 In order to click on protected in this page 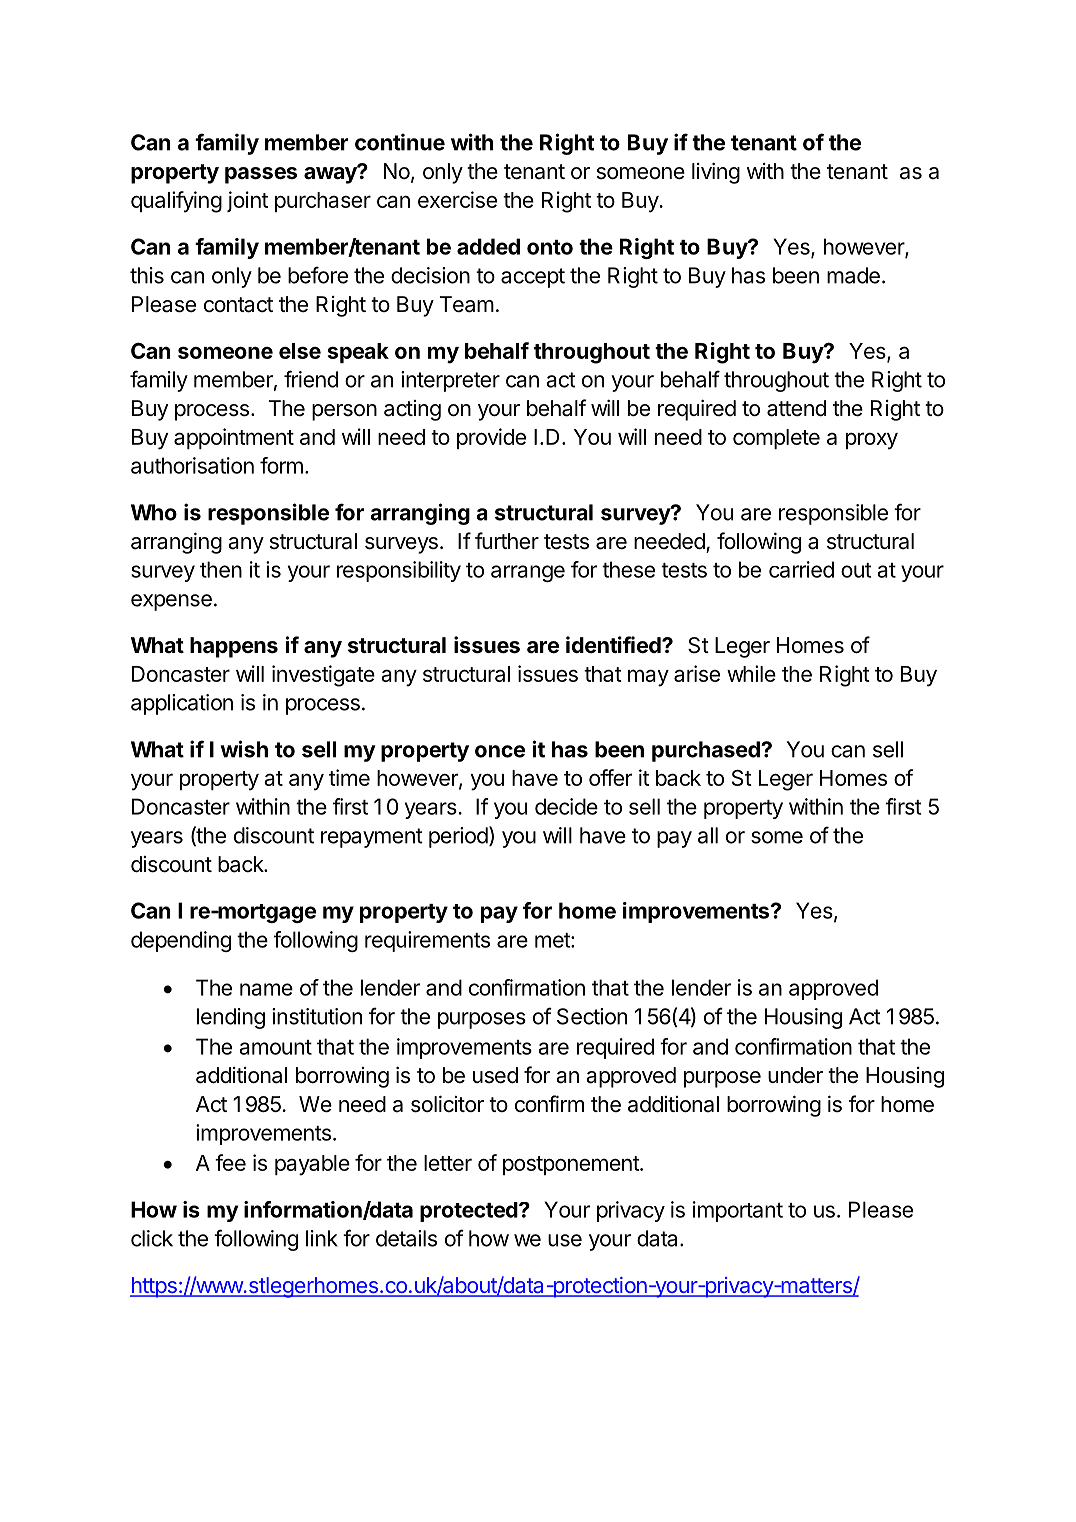, I will do `click(469, 1212)`.
